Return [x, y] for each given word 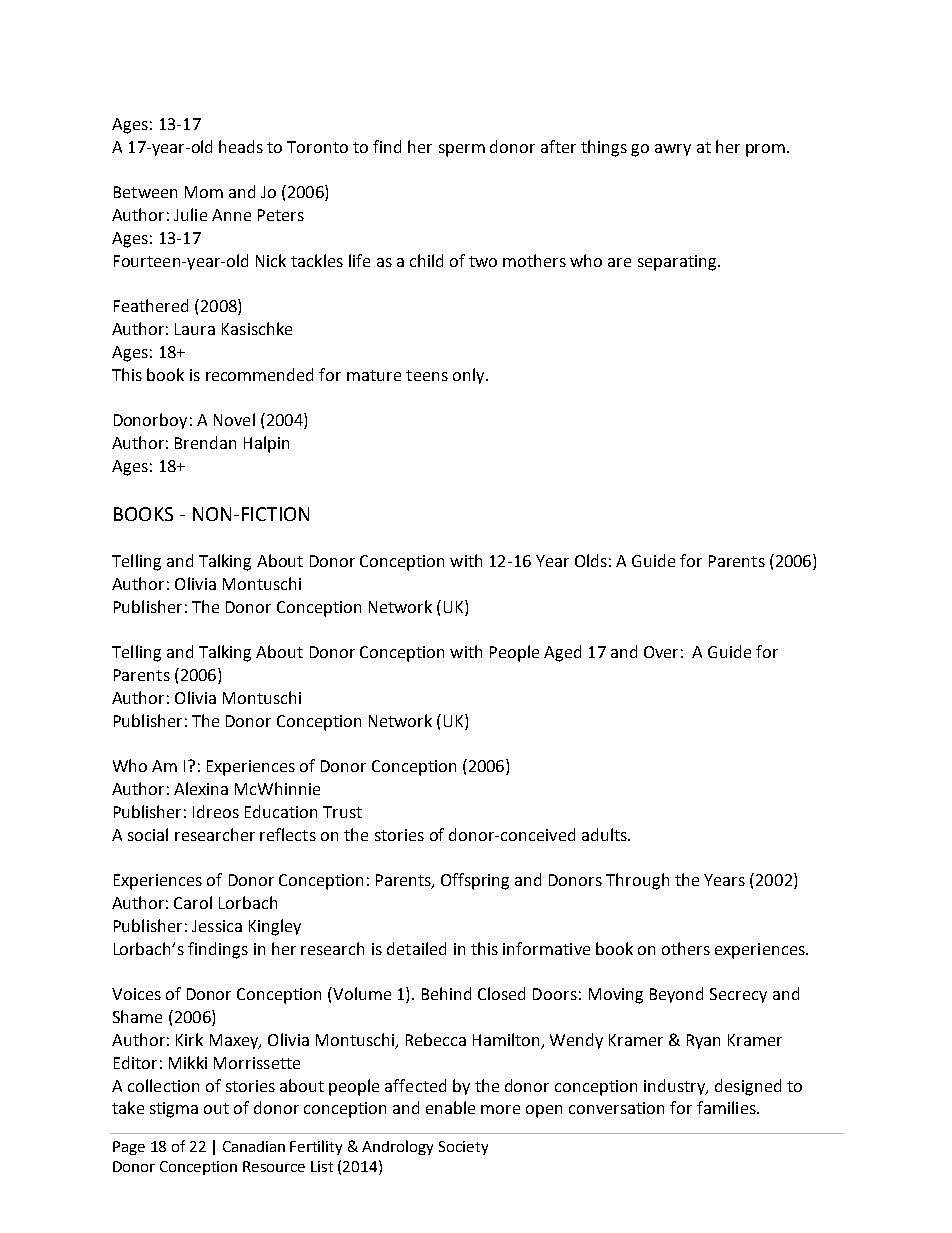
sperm [462, 150]
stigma [174, 1110]
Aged [562, 653]
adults [605, 834]
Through [637, 881]
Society [463, 1148]
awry [673, 150]
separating [678, 263]
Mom [204, 192]
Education [281, 811]
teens [427, 375]
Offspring [475, 881]
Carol [193, 902]
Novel [234, 419]
